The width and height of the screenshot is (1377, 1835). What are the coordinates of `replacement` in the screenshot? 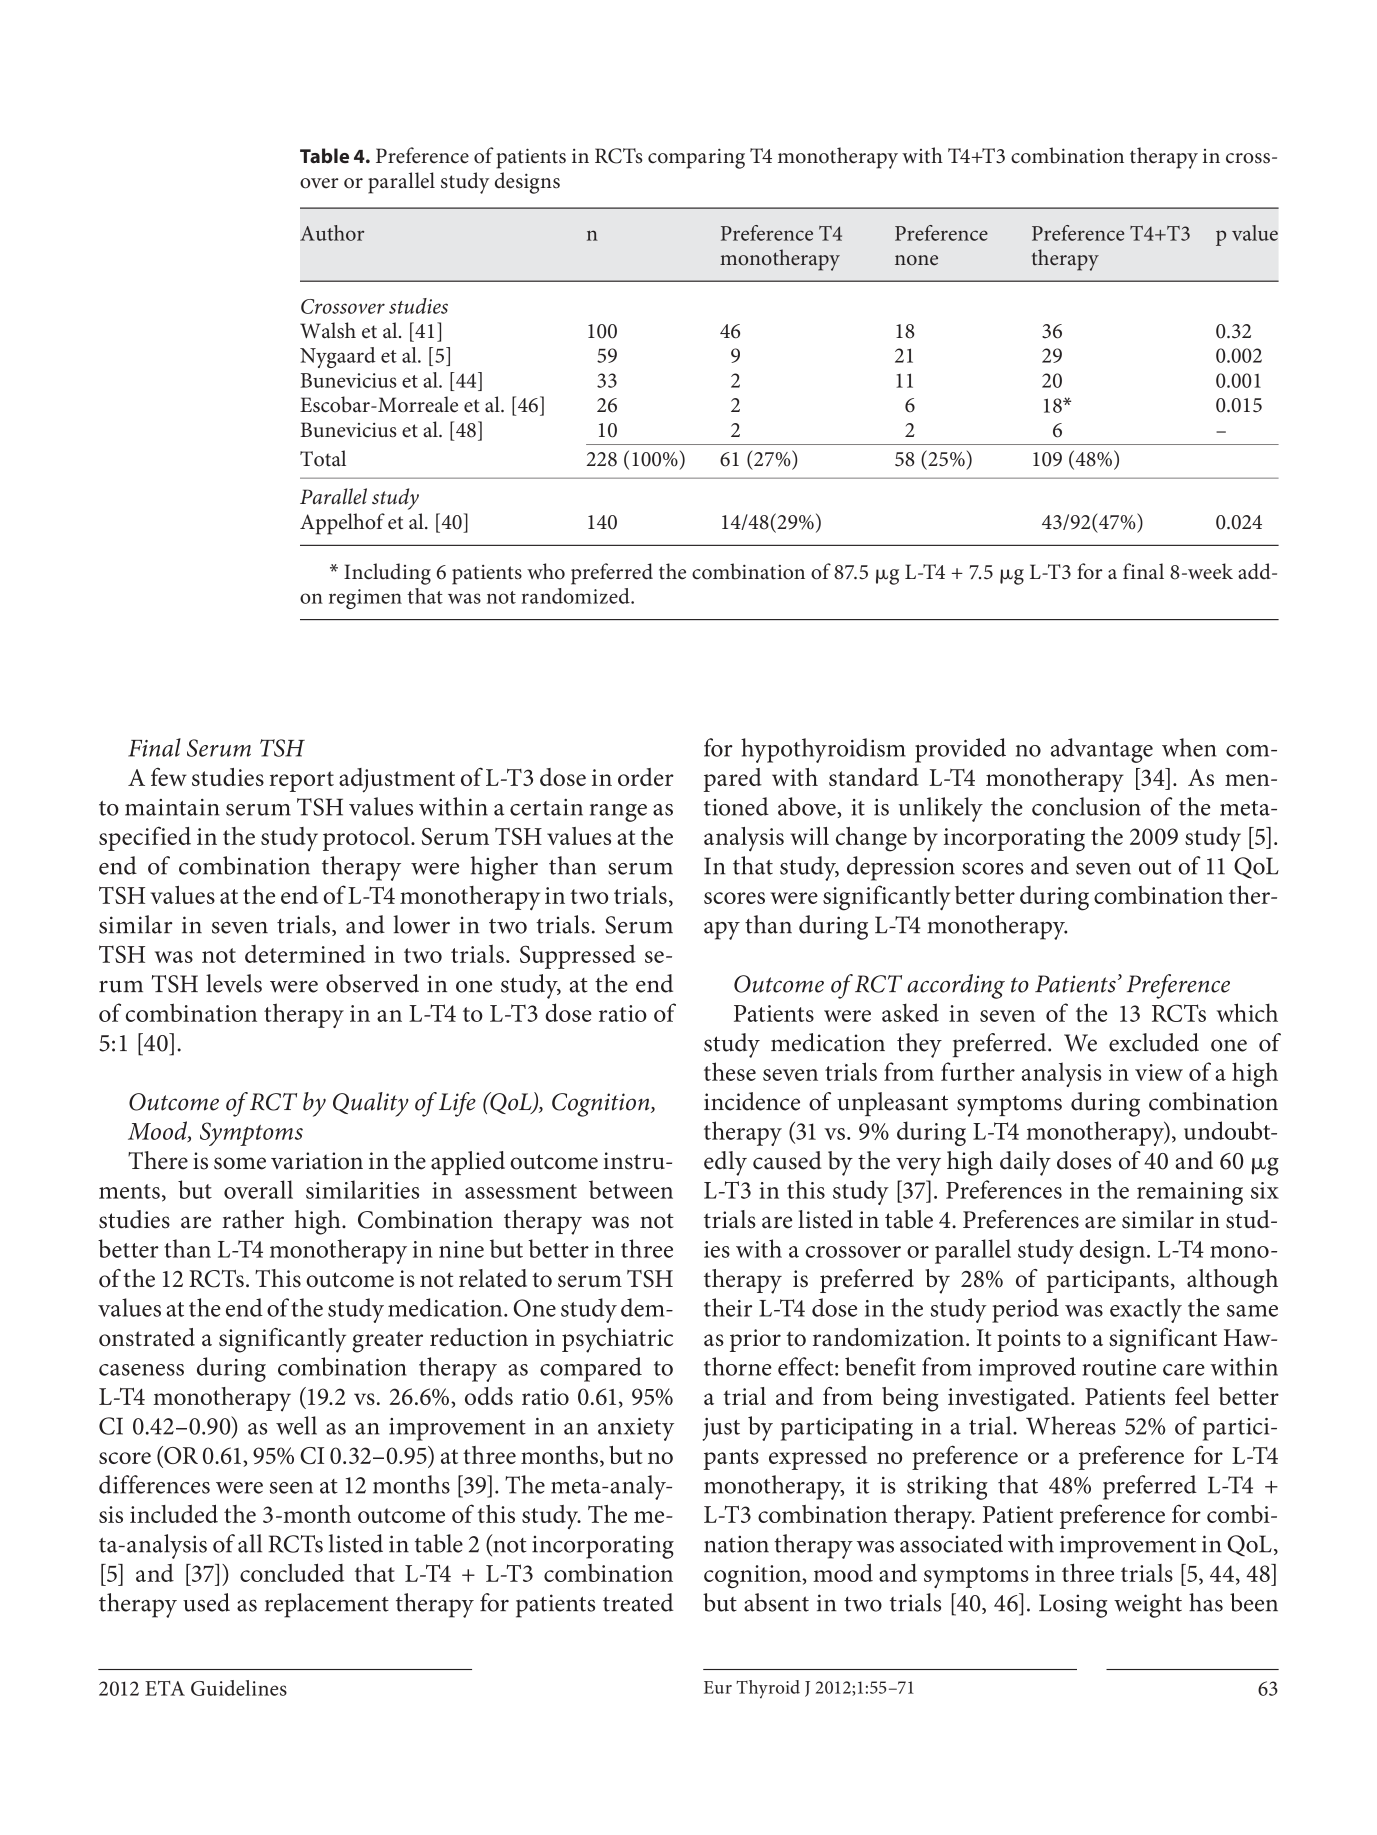 It's located at (327, 1605).
